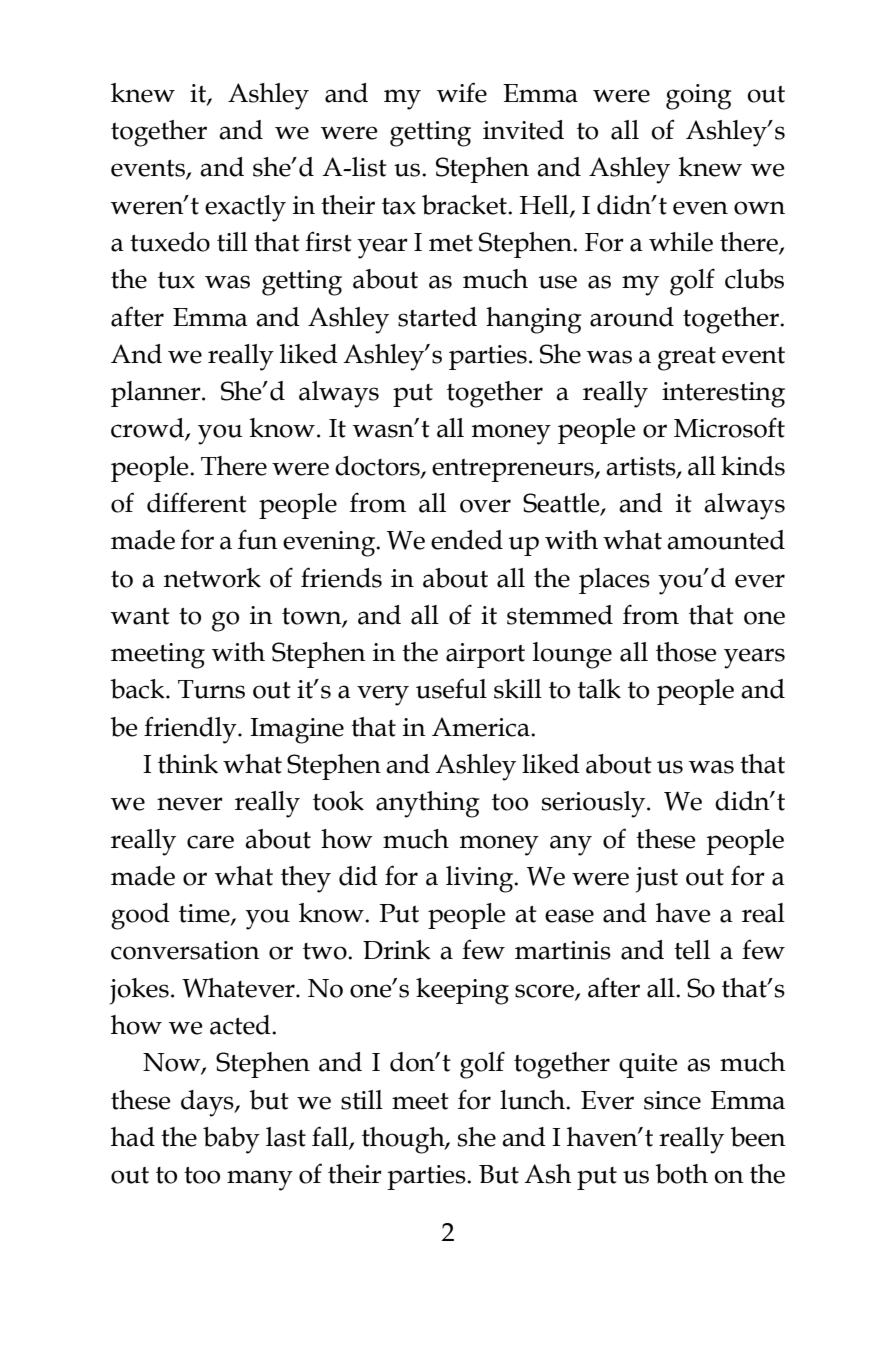 The width and height of the screenshot is (896, 1366). What do you see at coordinates (428, 804) in the screenshot?
I see `anything` at bounding box center [428, 804].
